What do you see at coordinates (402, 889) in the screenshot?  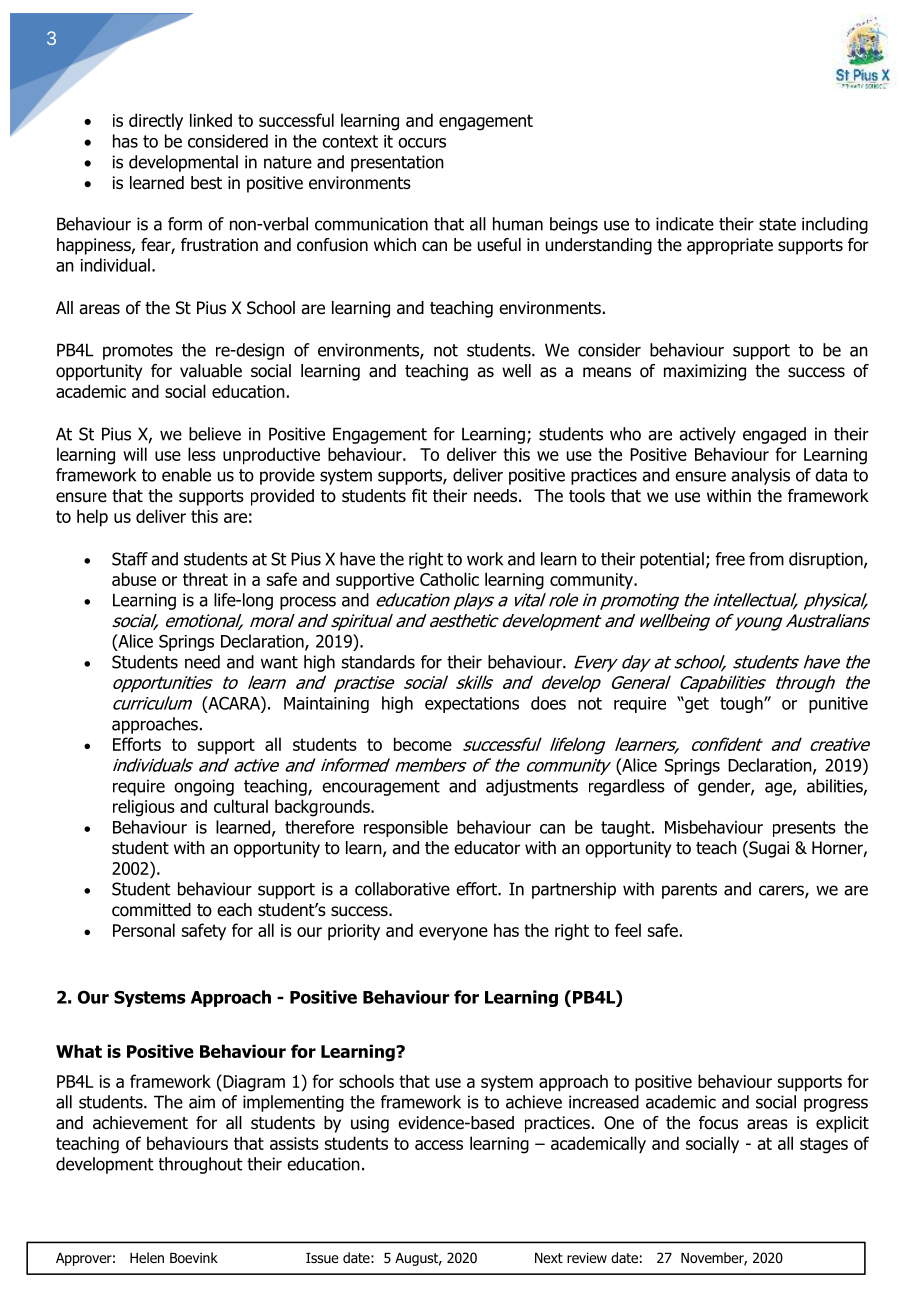 I see `collaborative` at bounding box center [402, 889].
